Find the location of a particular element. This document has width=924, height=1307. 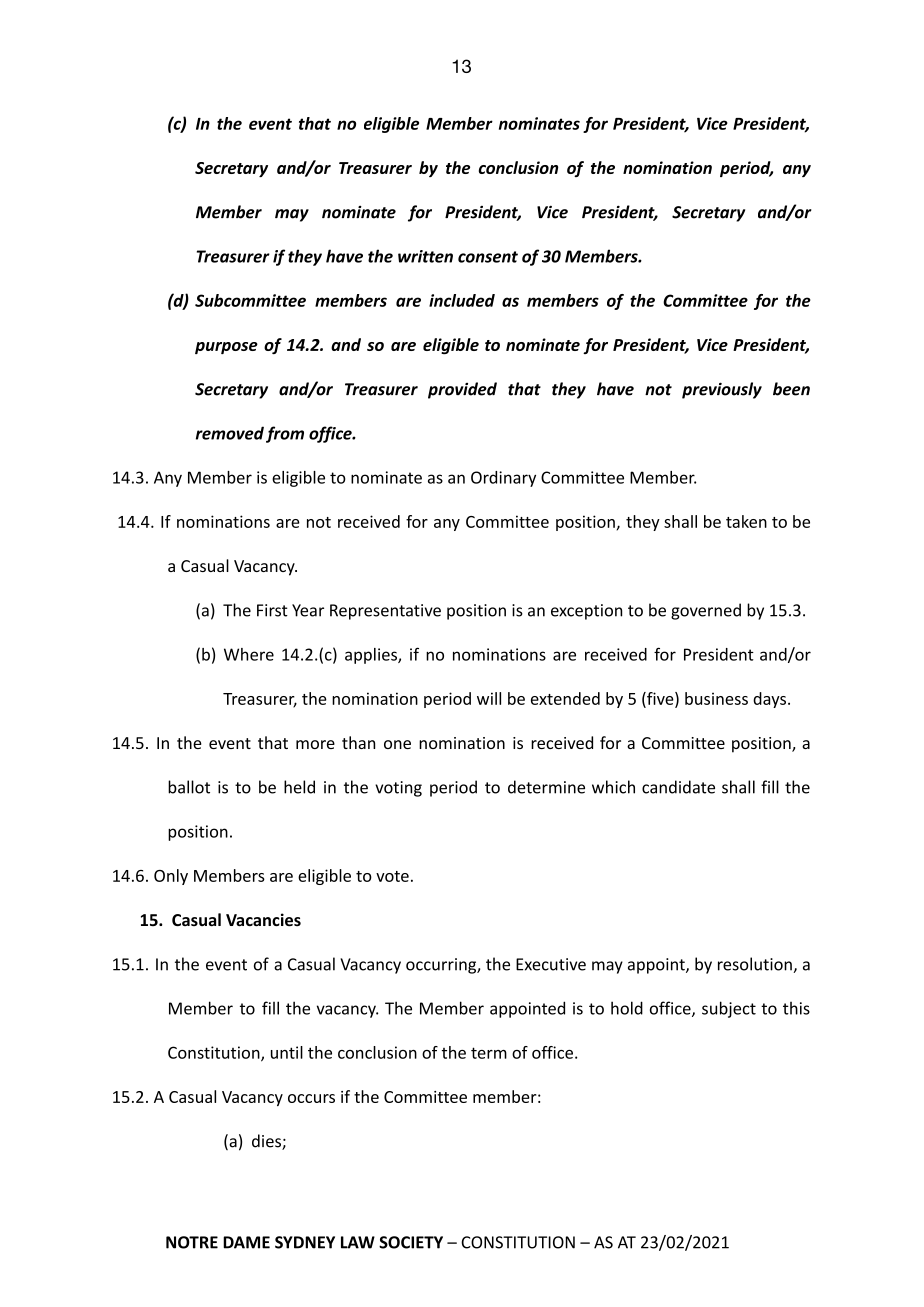

Only is located at coordinates (171, 877).
